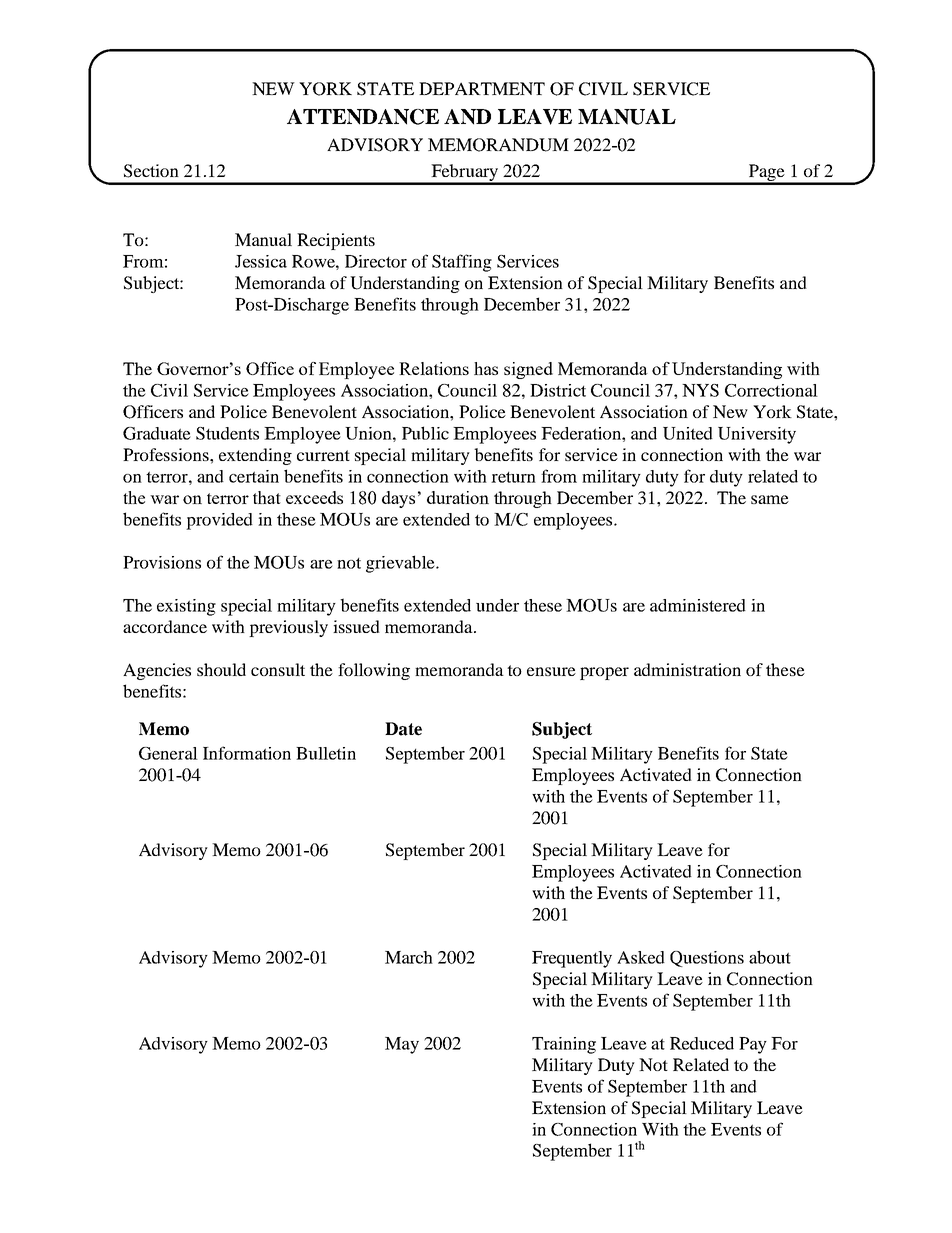  What do you see at coordinates (462, 263) in the page?
I see `Staffing` at bounding box center [462, 263].
